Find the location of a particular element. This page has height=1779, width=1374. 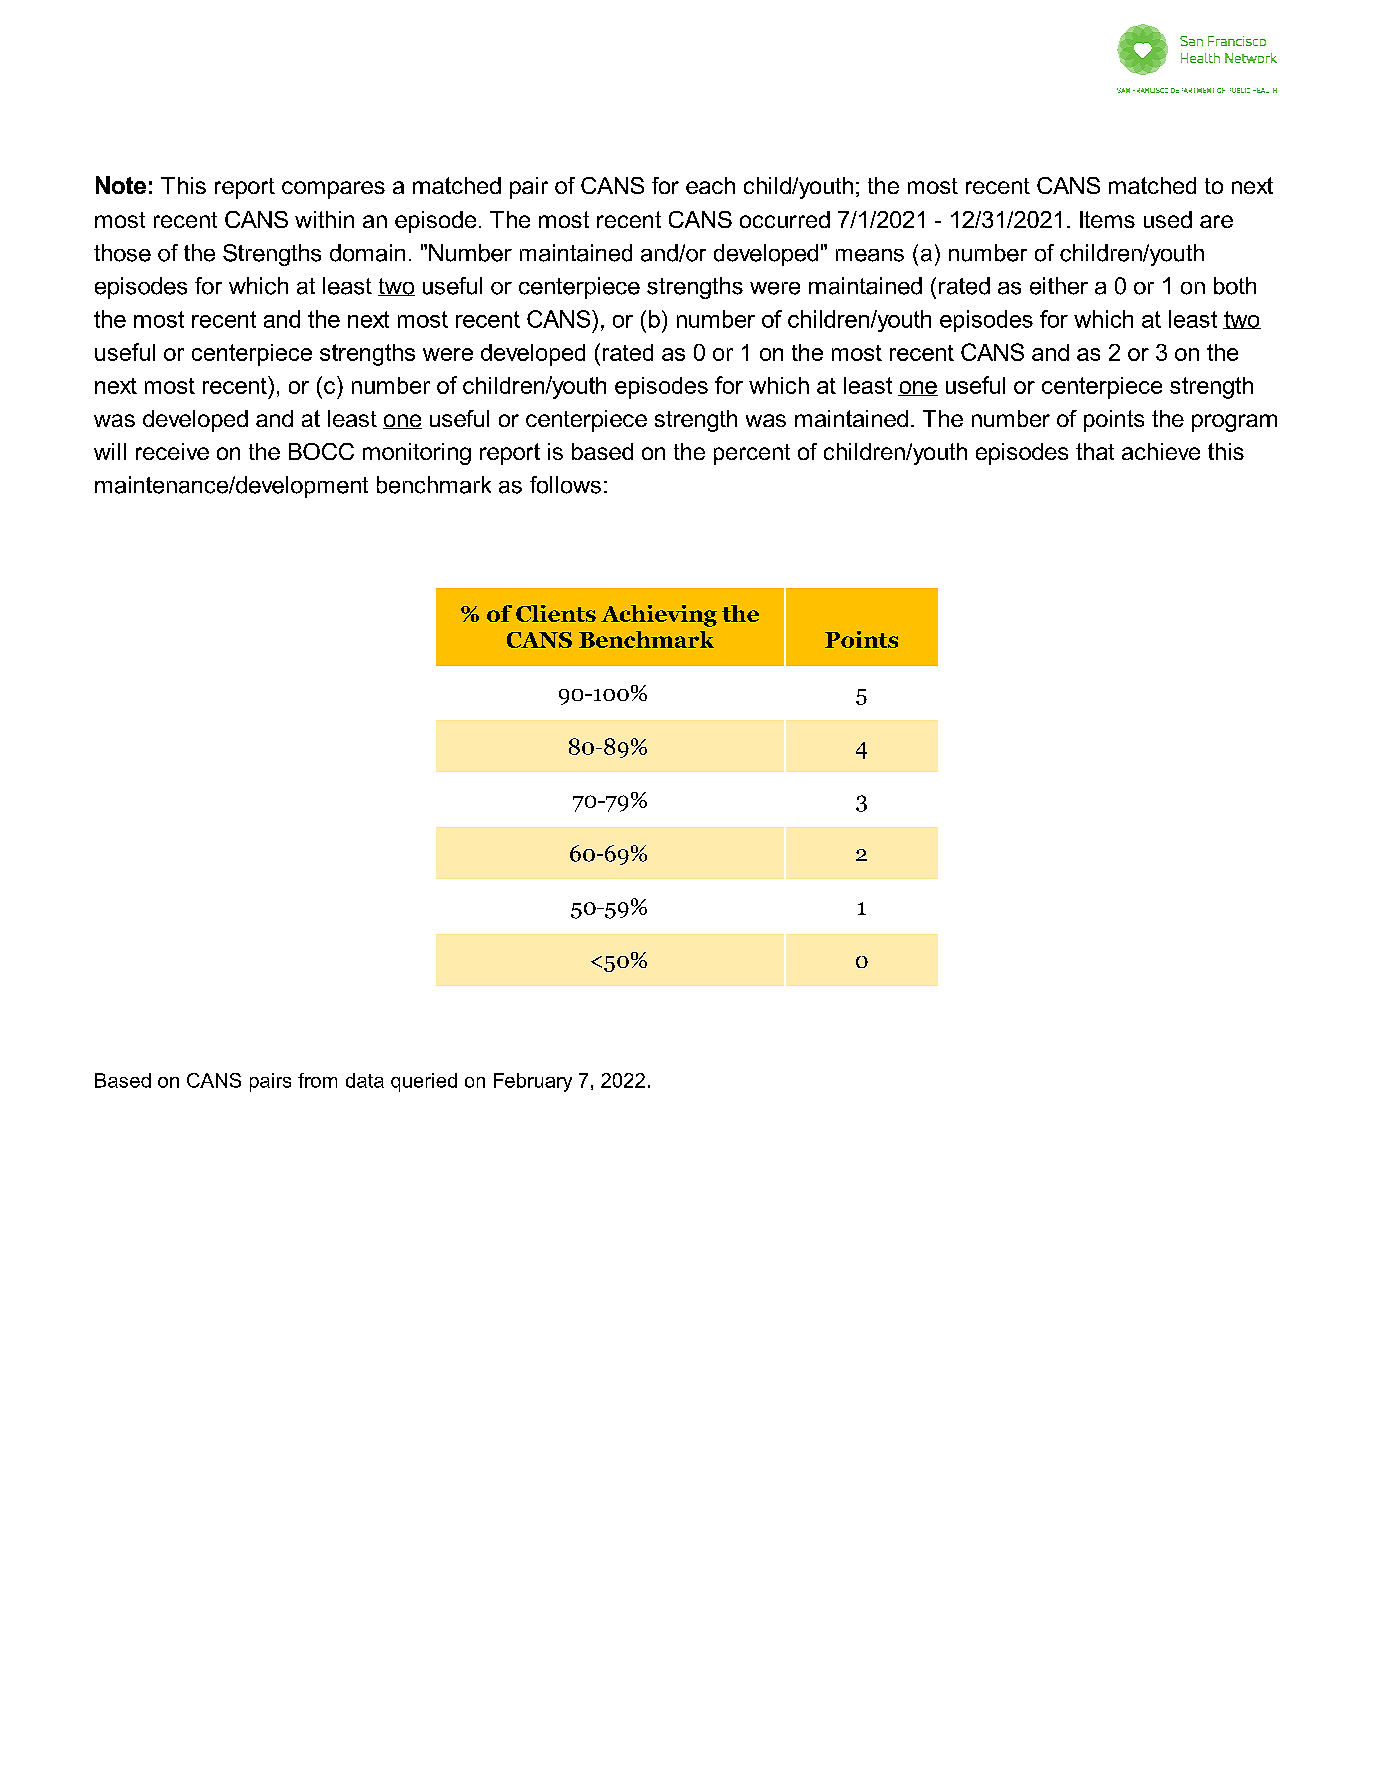

queried is located at coordinates (424, 1082).
